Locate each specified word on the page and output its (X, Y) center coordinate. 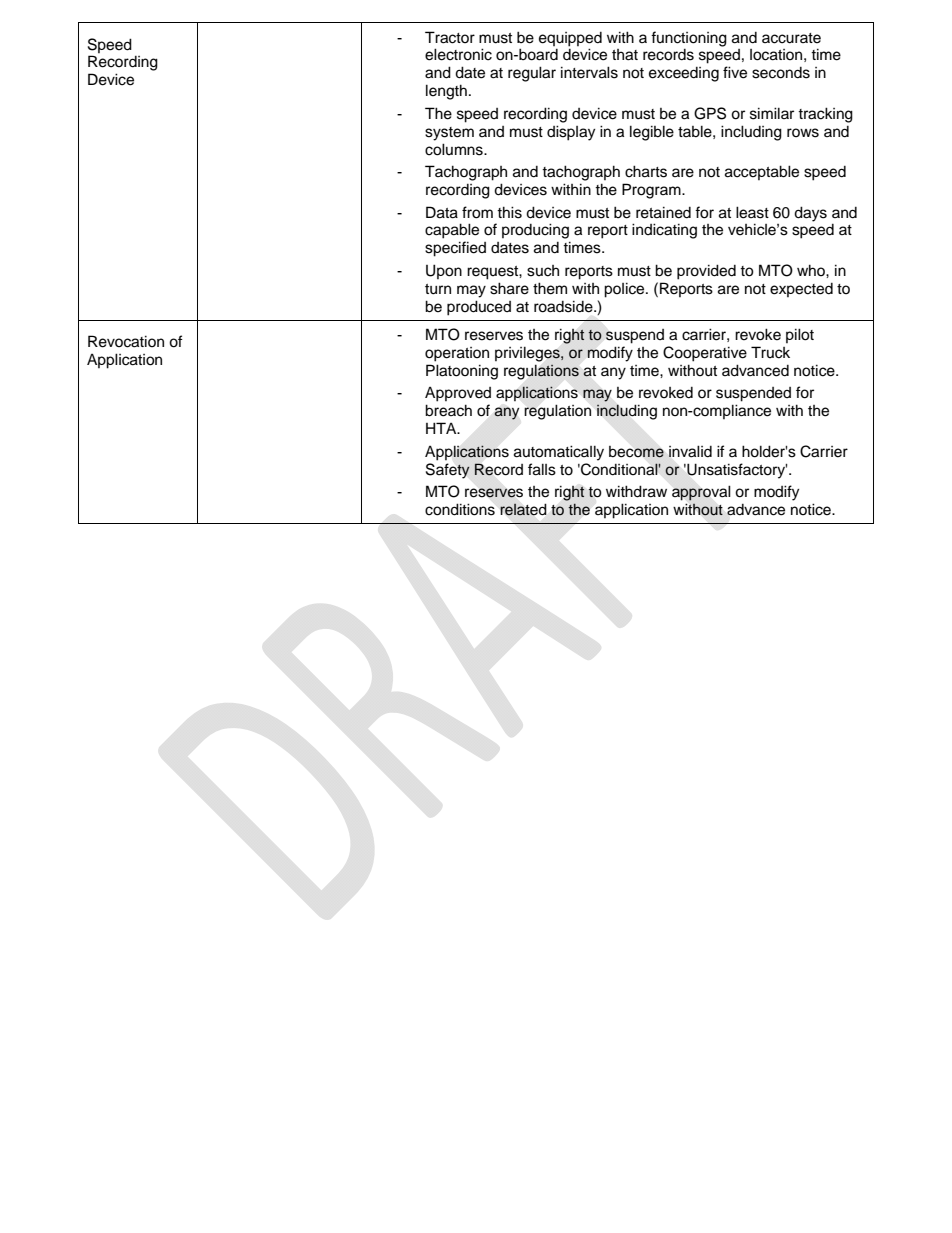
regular (532, 74)
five (735, 72)
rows (803, 133)
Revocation (126, 341)
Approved (458, 394)
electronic (458, 54)
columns (455, 149)
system (449, 134)
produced (479, 308)
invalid (690, 451)
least (752, 212)
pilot (800, 335)
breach (448, 410)
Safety (448, 471)
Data (442, 212)
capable (452, 231)
